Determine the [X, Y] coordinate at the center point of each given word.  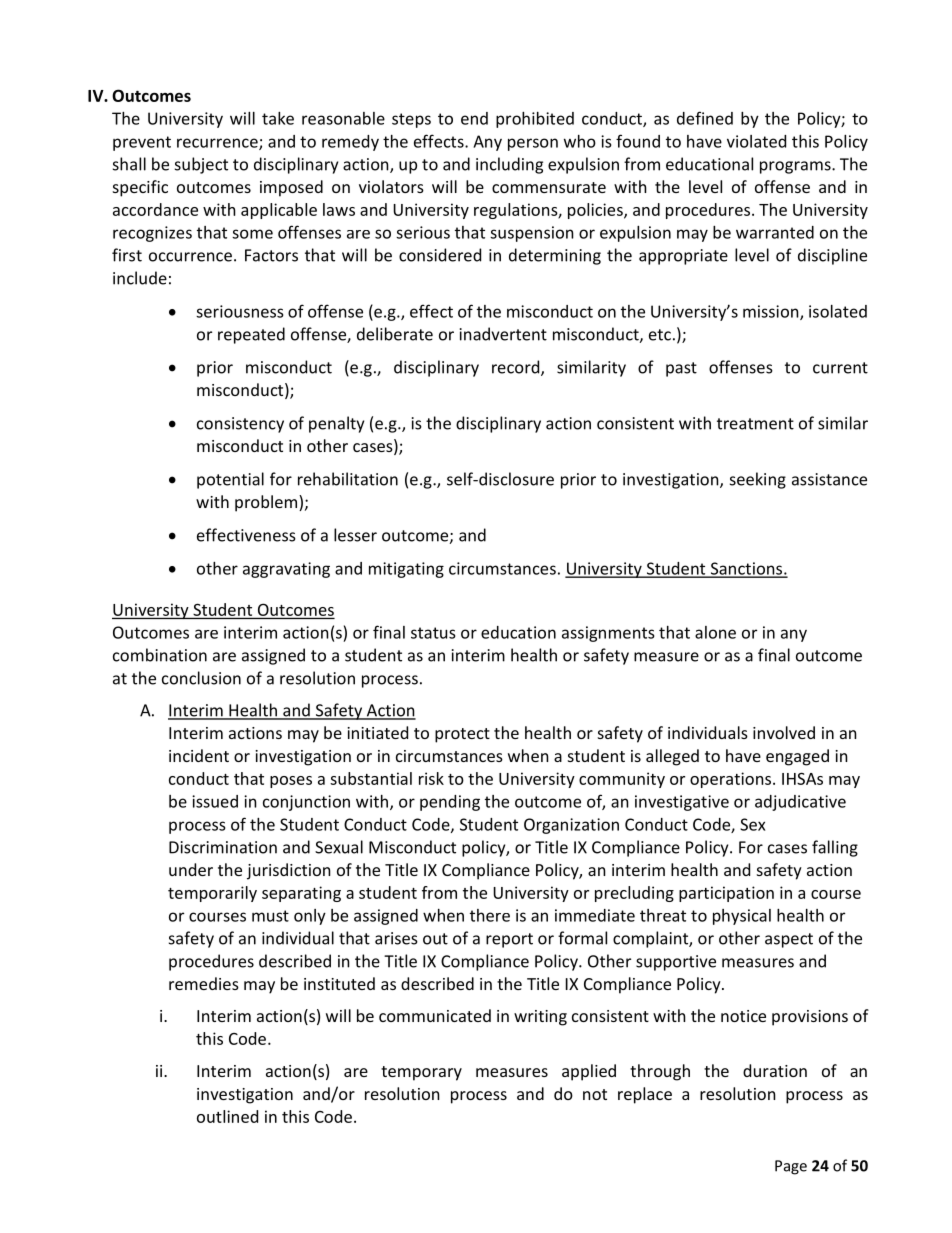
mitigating [406, 570]
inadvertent [503, 334]
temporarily [212, 894]
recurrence [218, 144]
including [509, 165]
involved [784, 732]
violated [756, 141]
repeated [251, 335]
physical [742, 917]
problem [267, 503]
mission [772, 312]
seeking [758, 480]
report [509, 940]
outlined [227, 1116]
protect [462, 735]
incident [199, 755]
